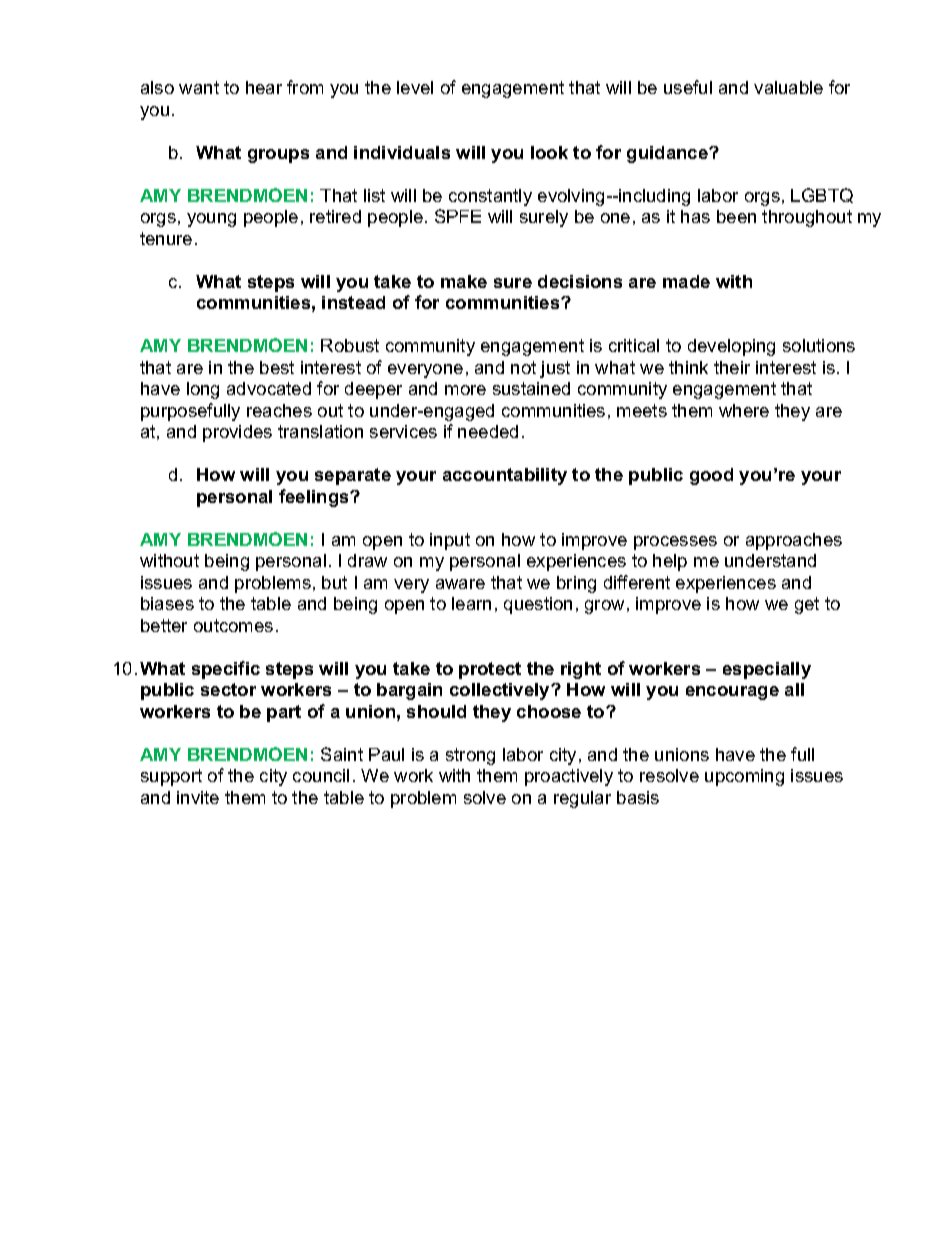 This screenshot has width=952, height=1233. I want to click on especially, so click(767, 670).
